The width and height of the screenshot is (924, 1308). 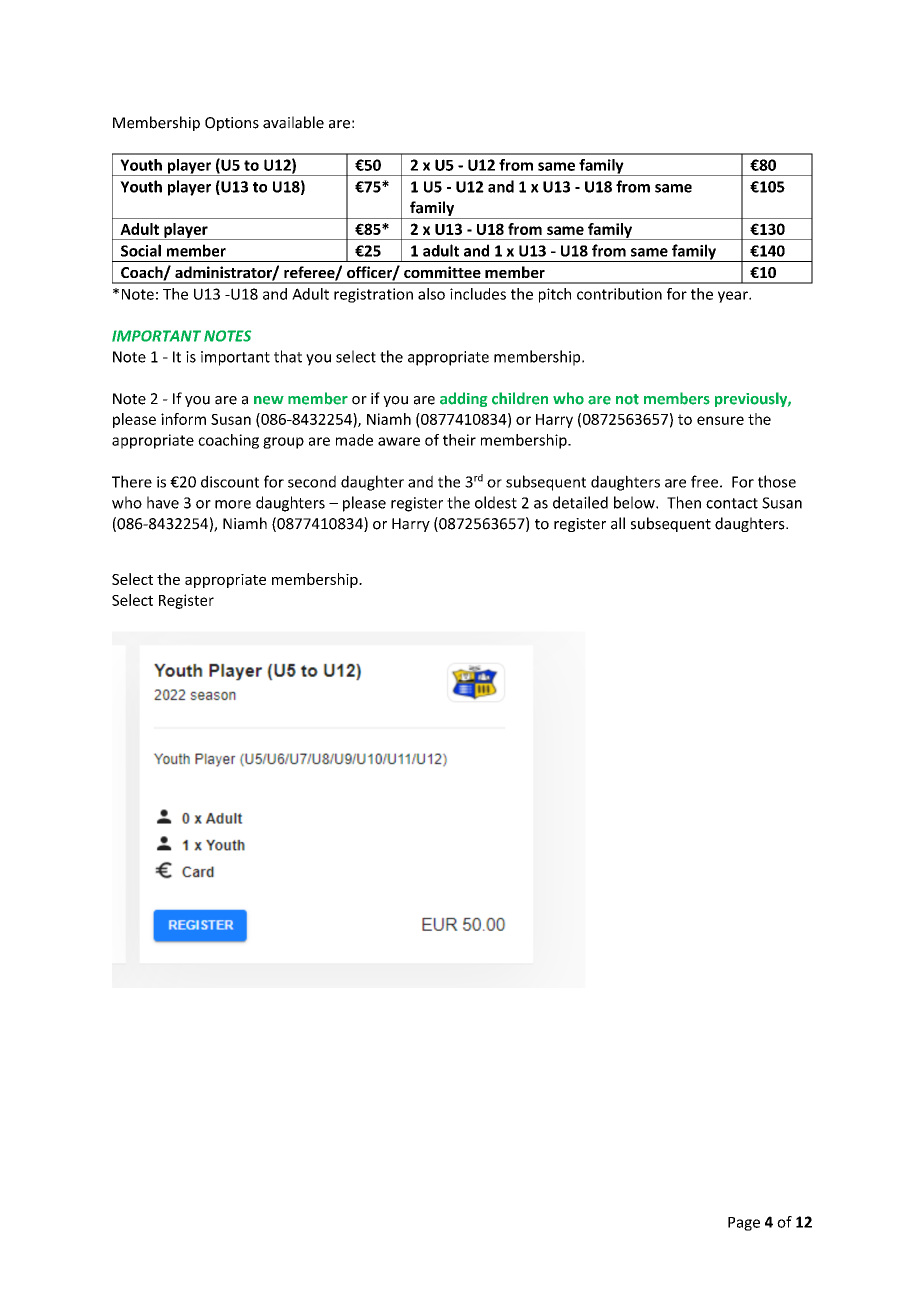 What do you see at coordinates (233, 504) in the screenshot?
I see `more` at bounding box center [233, 504].
